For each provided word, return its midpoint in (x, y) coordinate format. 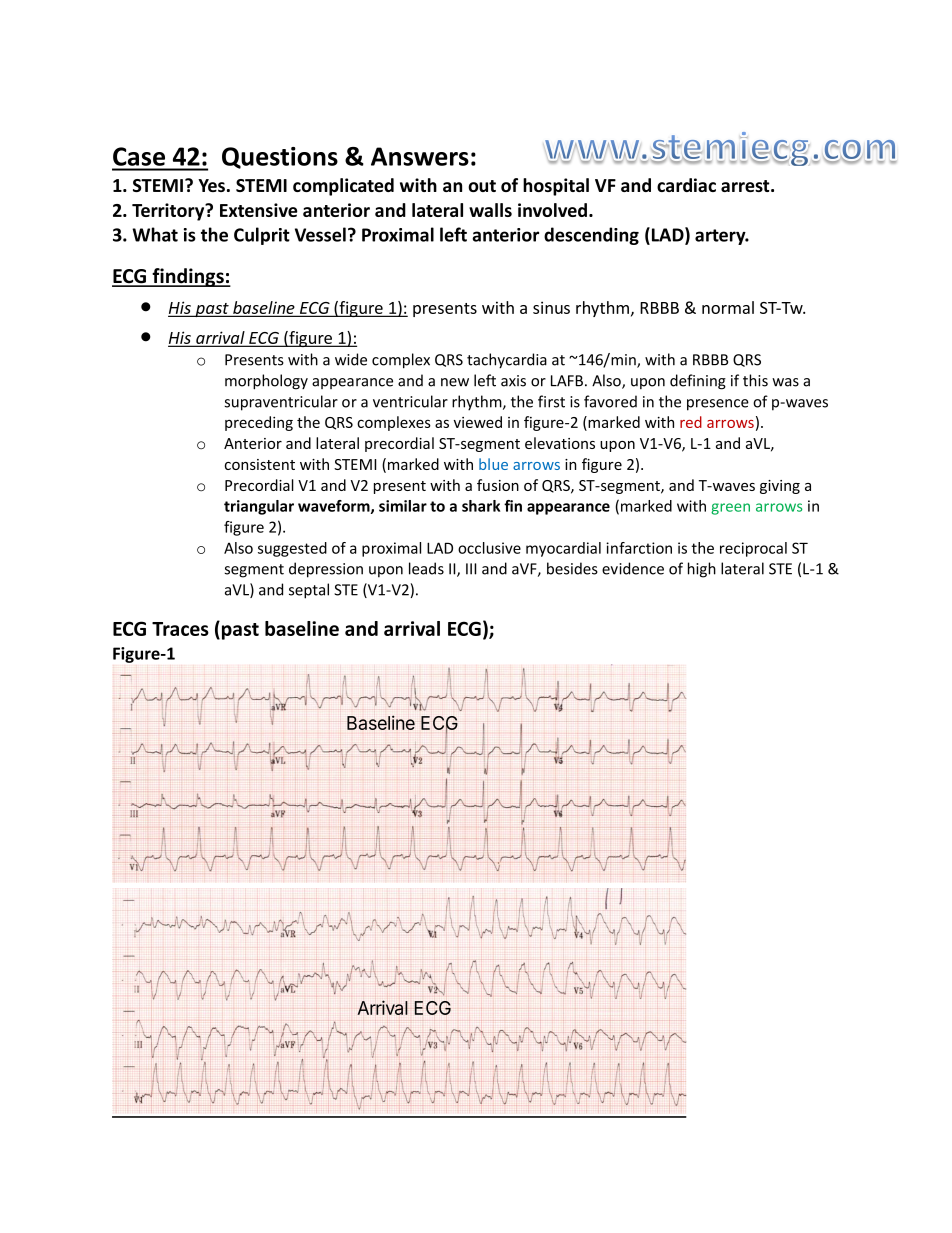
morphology (266, 382)
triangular (259, 507)
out (482, 186)
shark (481, 506)
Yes (211, 185)
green (730, 509)
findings (188, 277)
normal (728, 307)
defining (698, 382)
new (455, 382)
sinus (551, 307)
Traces (180, 629)
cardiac (686, 185)
